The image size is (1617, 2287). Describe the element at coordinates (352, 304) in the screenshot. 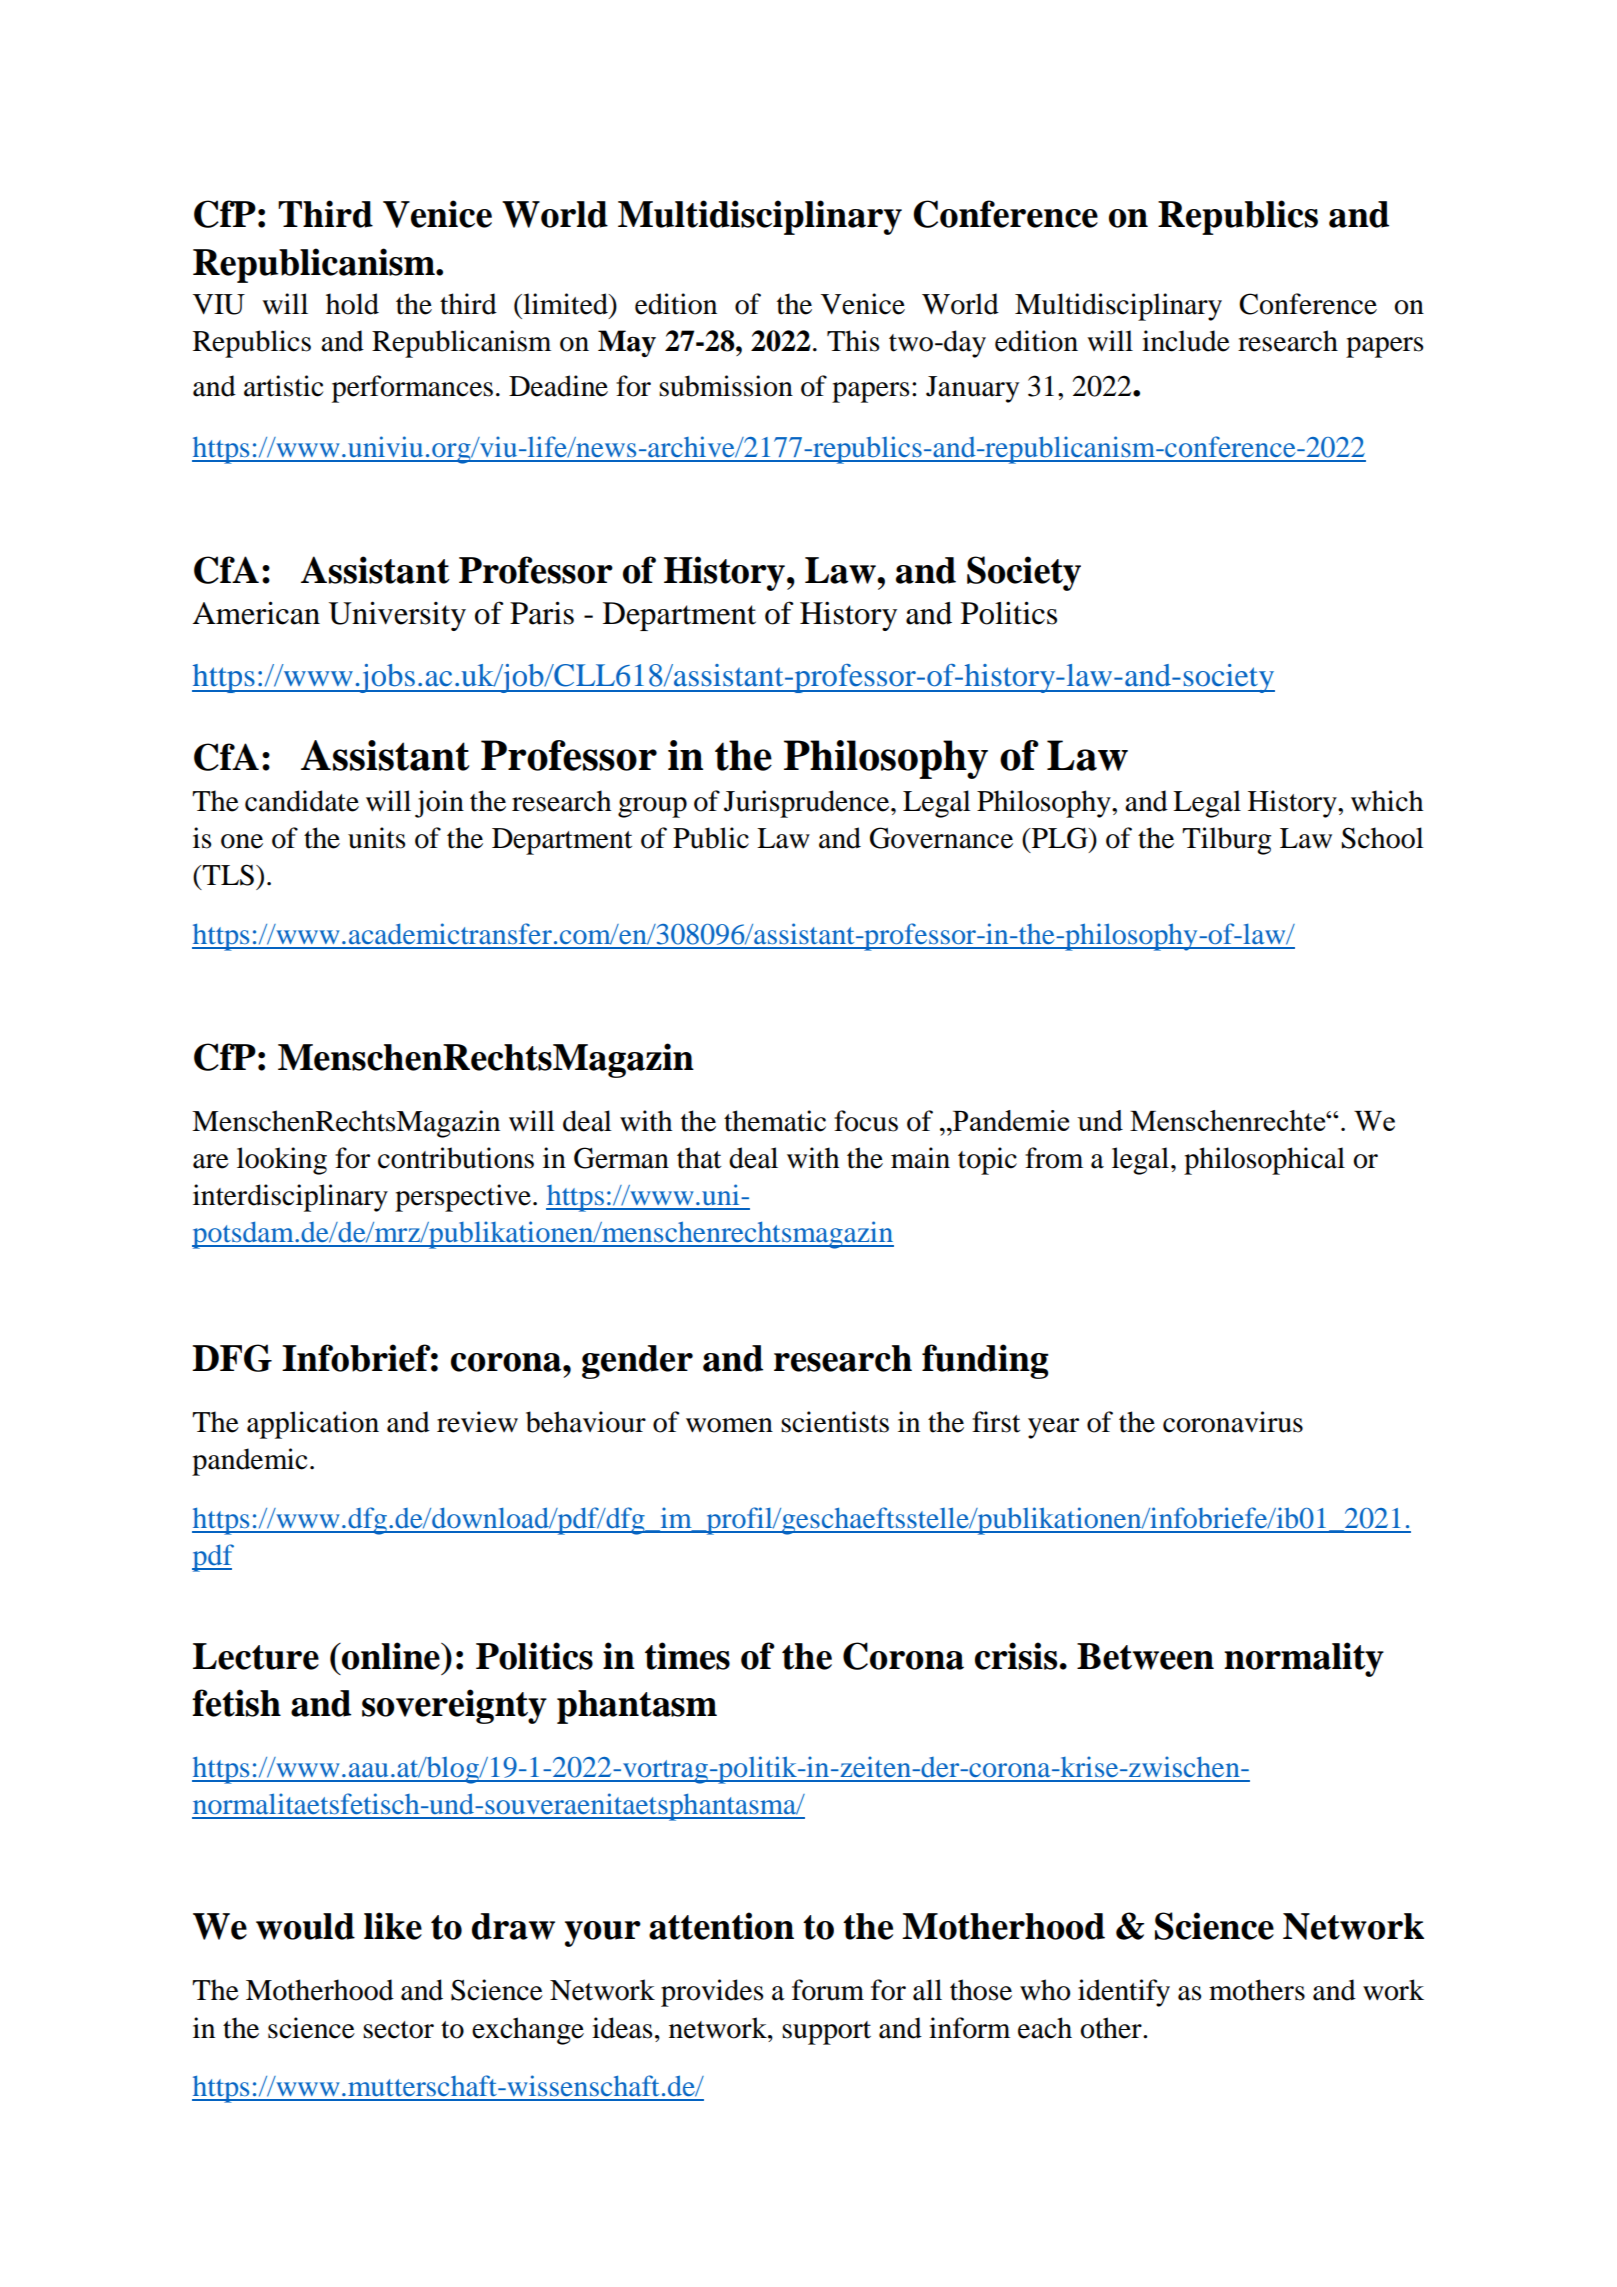

I see `hold` at that location.
